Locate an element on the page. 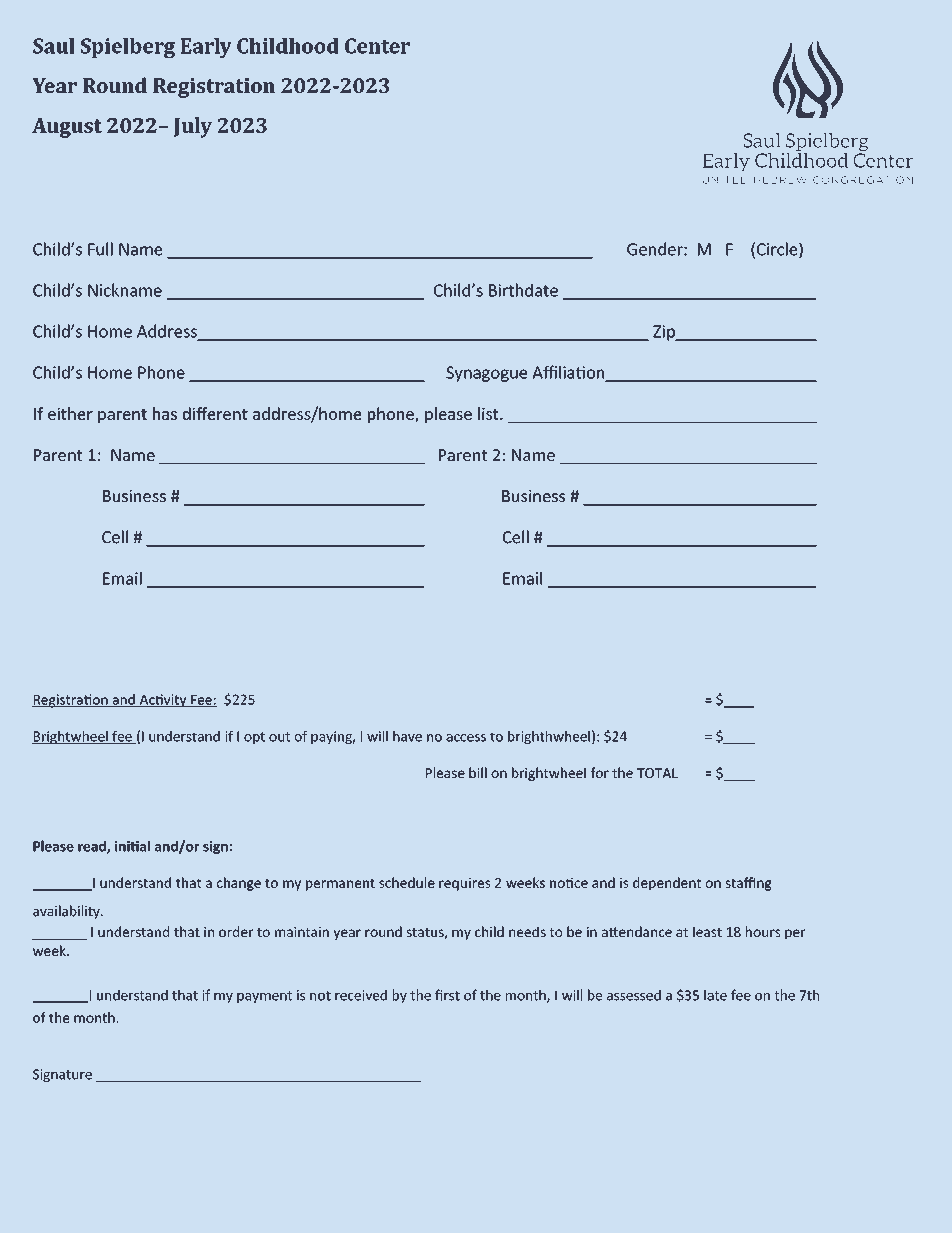 The image size is (952, 1233). Affiliation is located at coordinates (569, 373).
